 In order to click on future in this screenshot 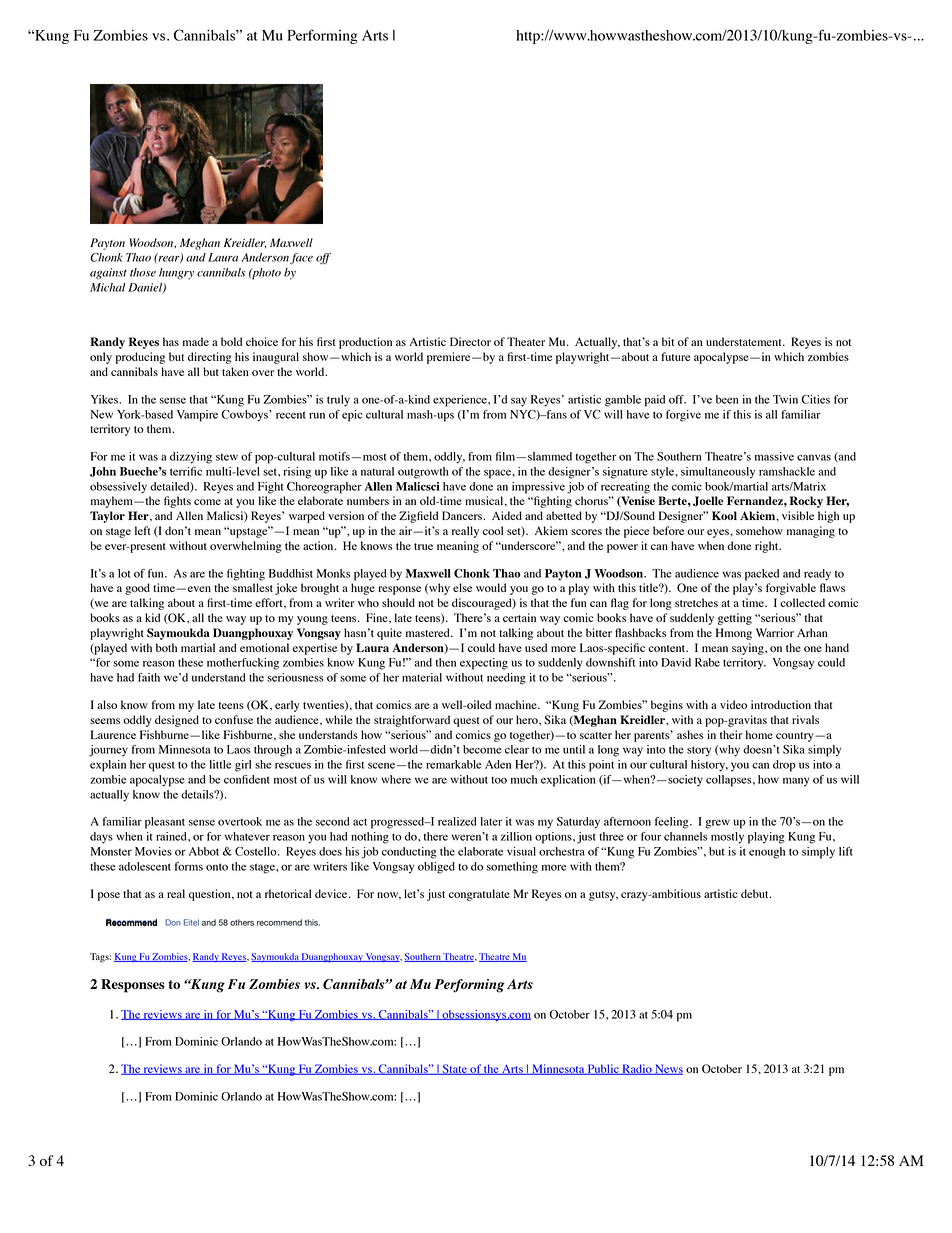, I will do `click(675, 356)`.
